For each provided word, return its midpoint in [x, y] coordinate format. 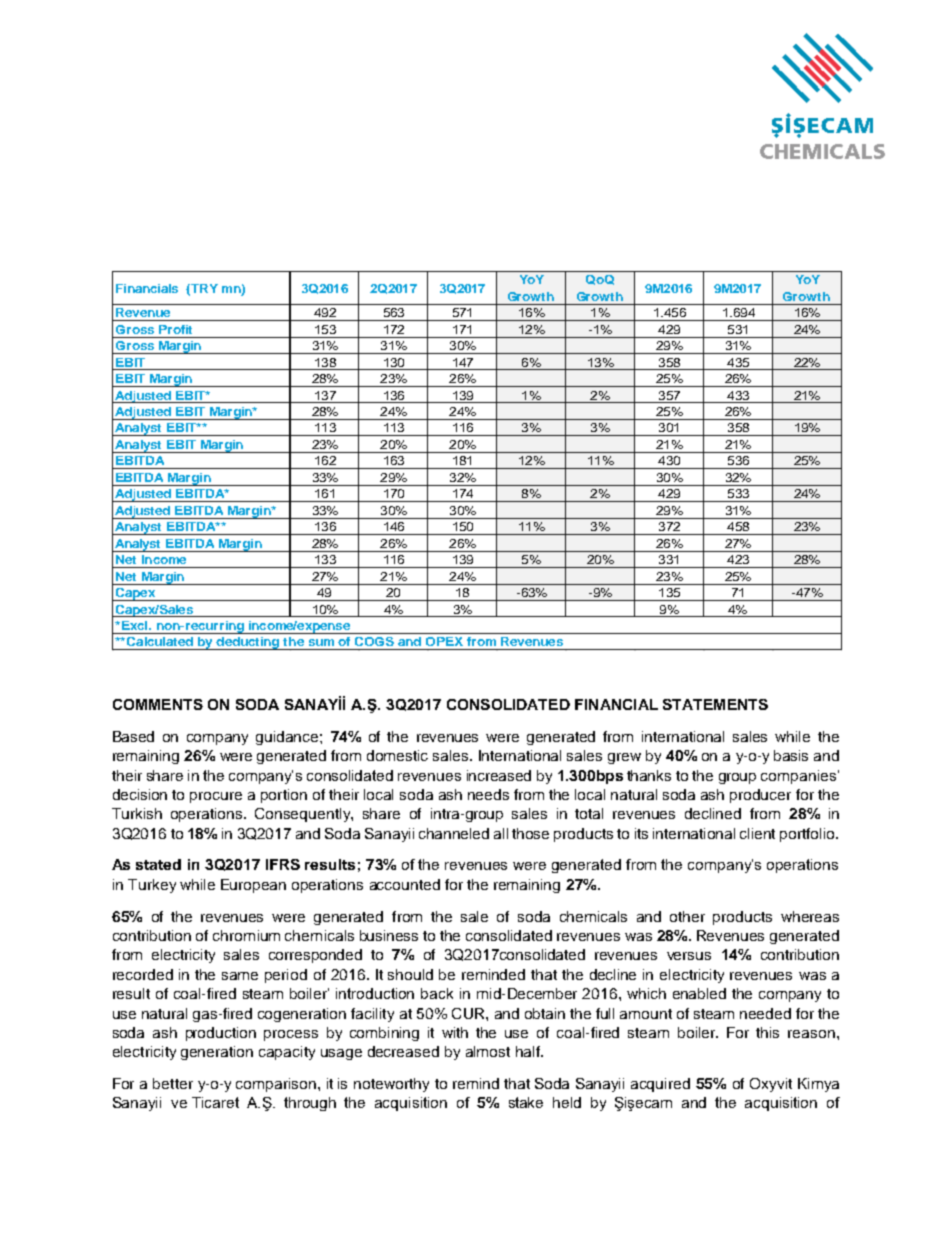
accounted [405, 884]
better [173, 1083]
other [687, 916]
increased [499, 775]
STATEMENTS [715, 704]
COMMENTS [158, 704]
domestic [397, 755]
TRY [203, 289]
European [253, 886]
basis [791, 755]
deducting [248, 643]
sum [321, 642]
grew [624, 758]
